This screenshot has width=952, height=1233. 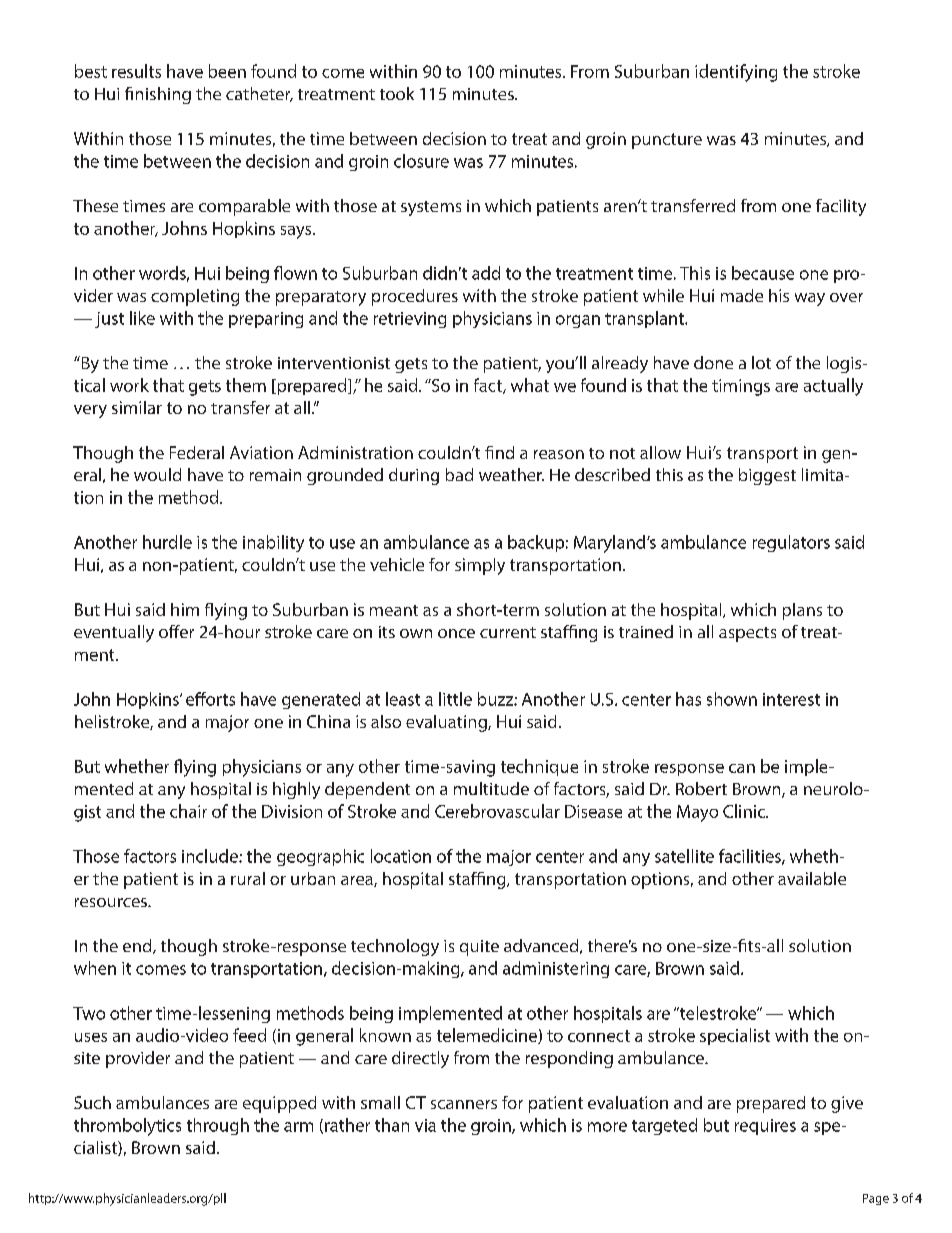 I want to click on current, so click(x=508, y=632).
